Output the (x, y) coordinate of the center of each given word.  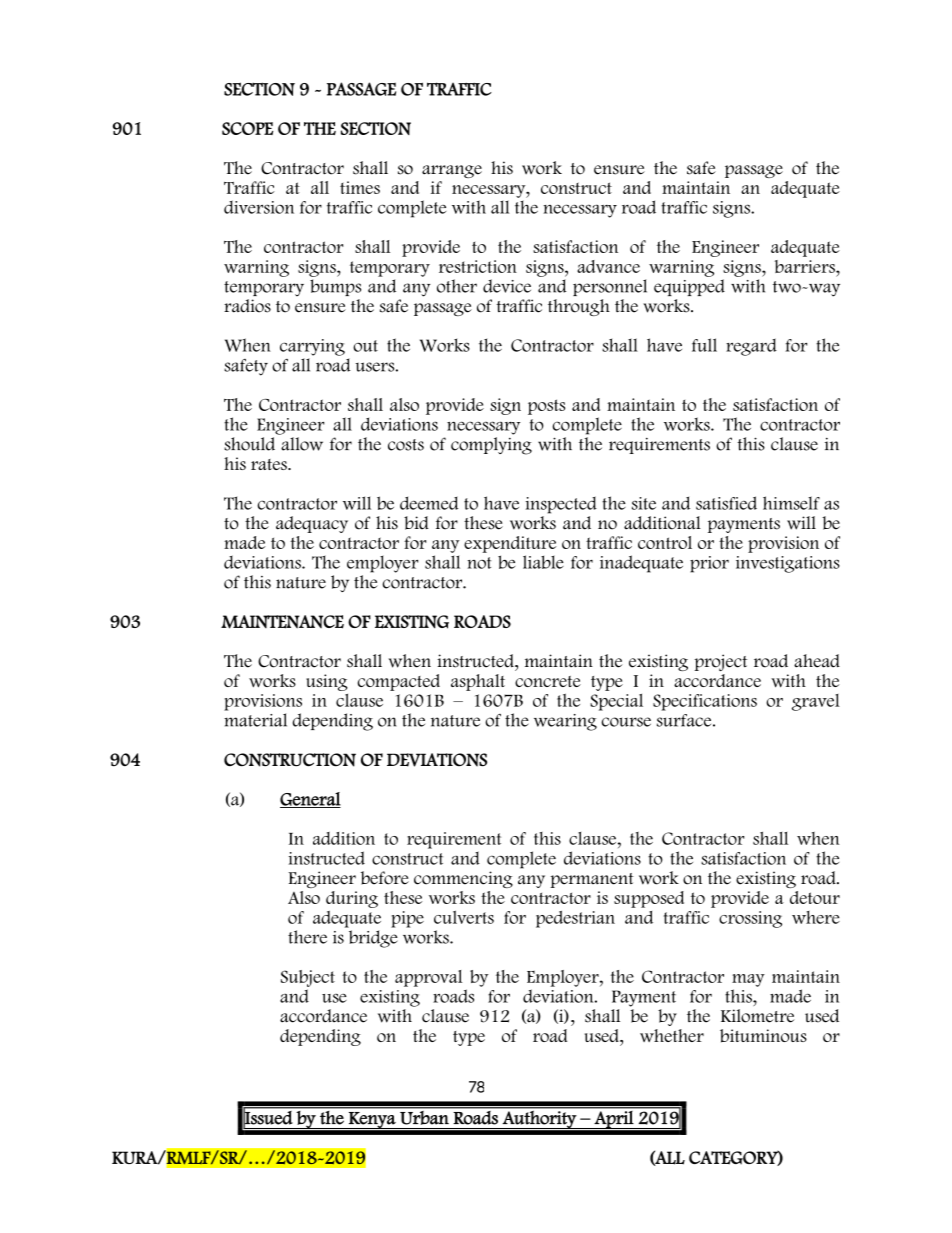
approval (428, 978)
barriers (806, 266)
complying (491, 446)
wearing (565, 722)
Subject (308, 978)
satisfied (726, 503)
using (327, 682)
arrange (452, 171)
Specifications (705, 702)
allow (302, 444)
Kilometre (757, 1016)
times (360, 187)
